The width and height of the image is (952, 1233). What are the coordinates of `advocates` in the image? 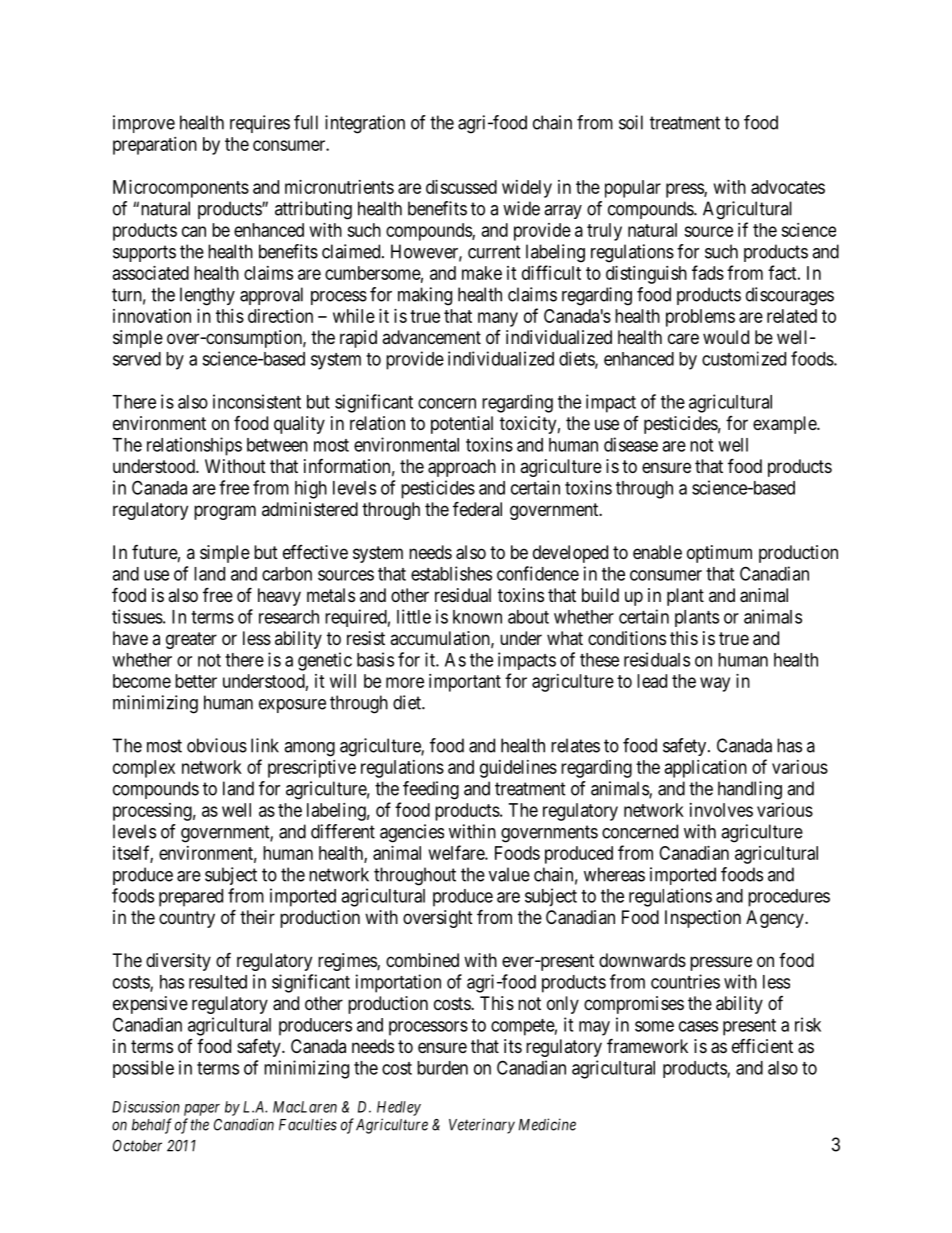 It's located at (788, 187).
